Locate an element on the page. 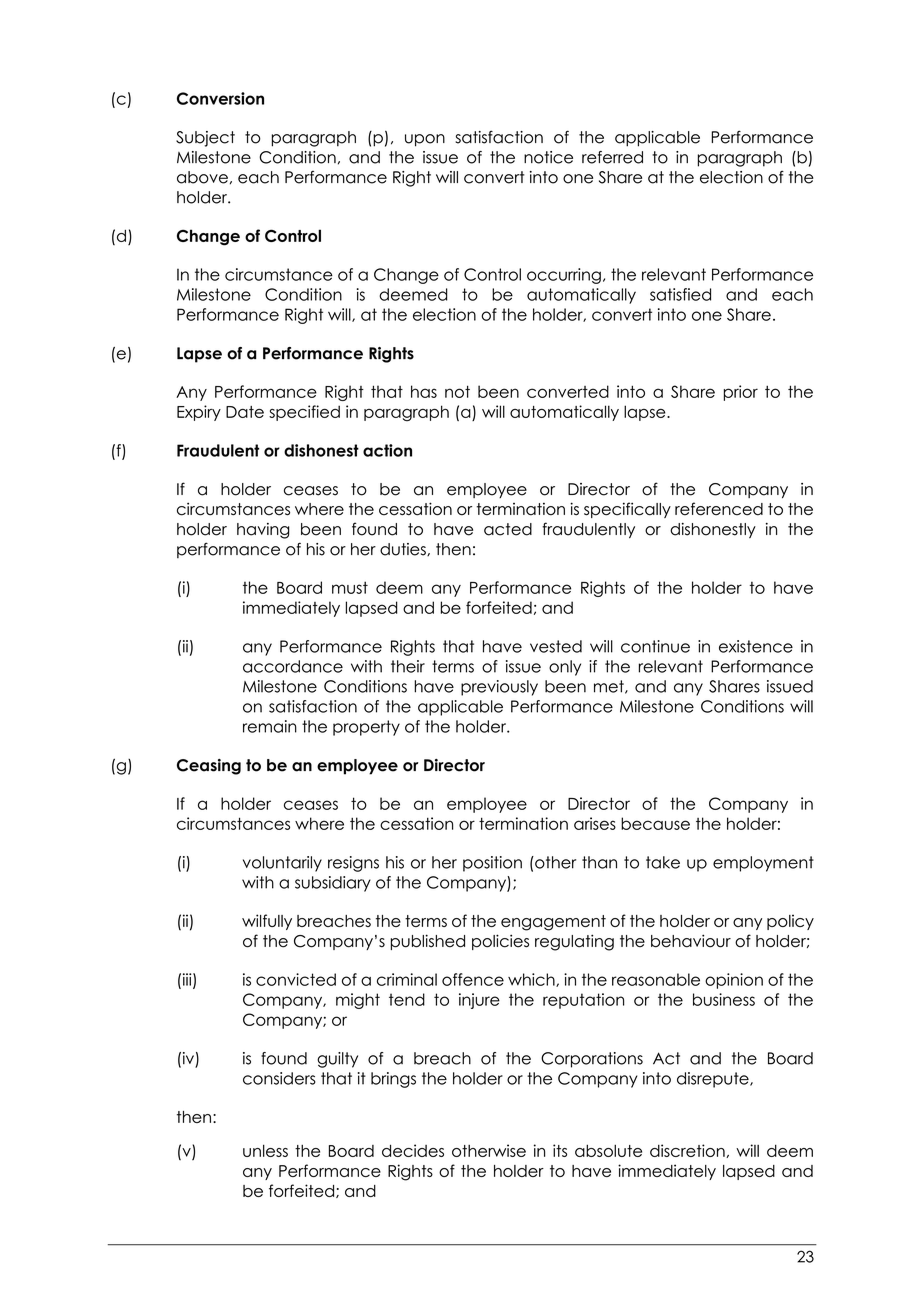 This document has width=924, height=1308. vested is located at coordinates (556, 646).
